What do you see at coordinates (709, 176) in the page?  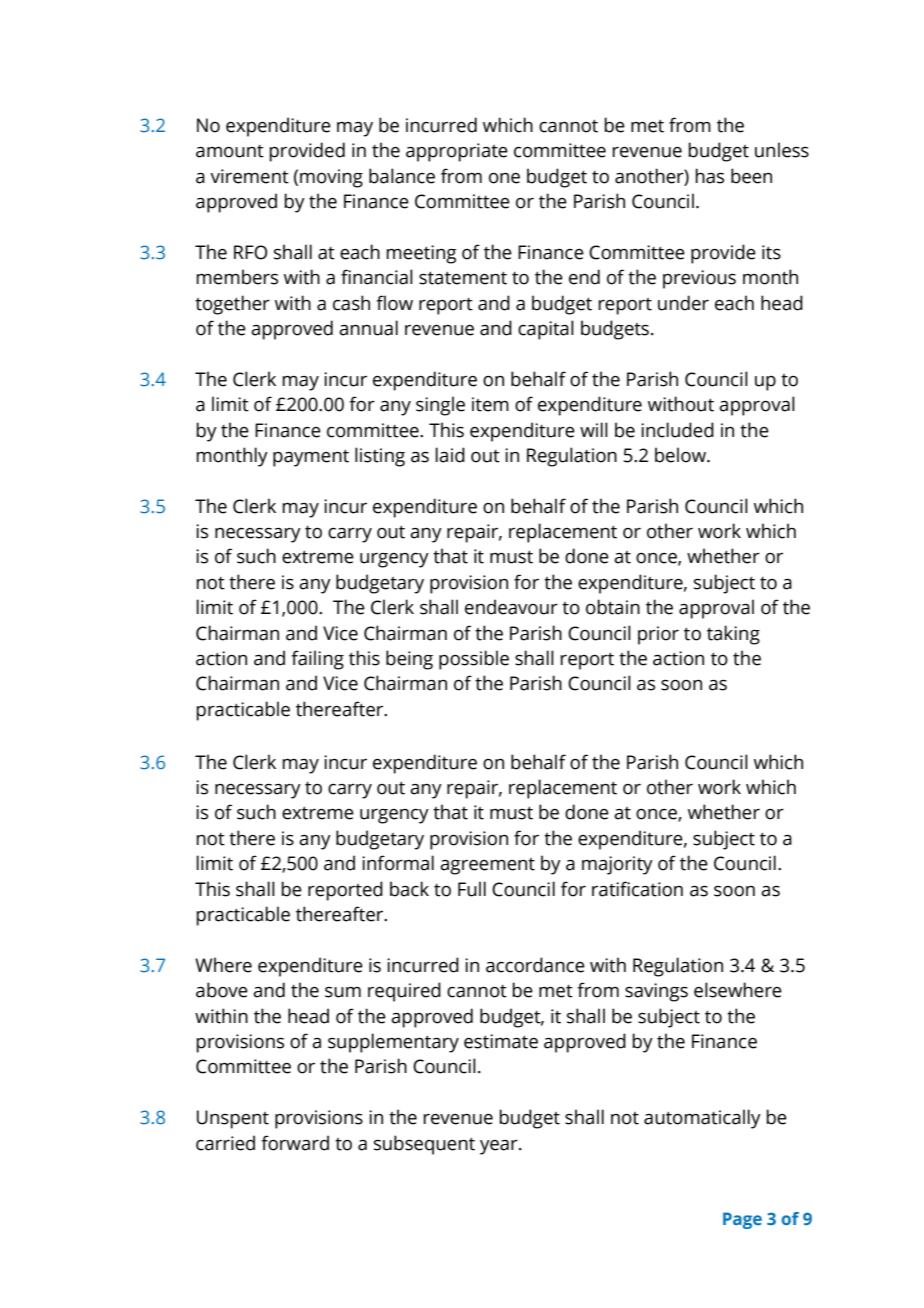 I see `has` at bounding box center [709, 176].
